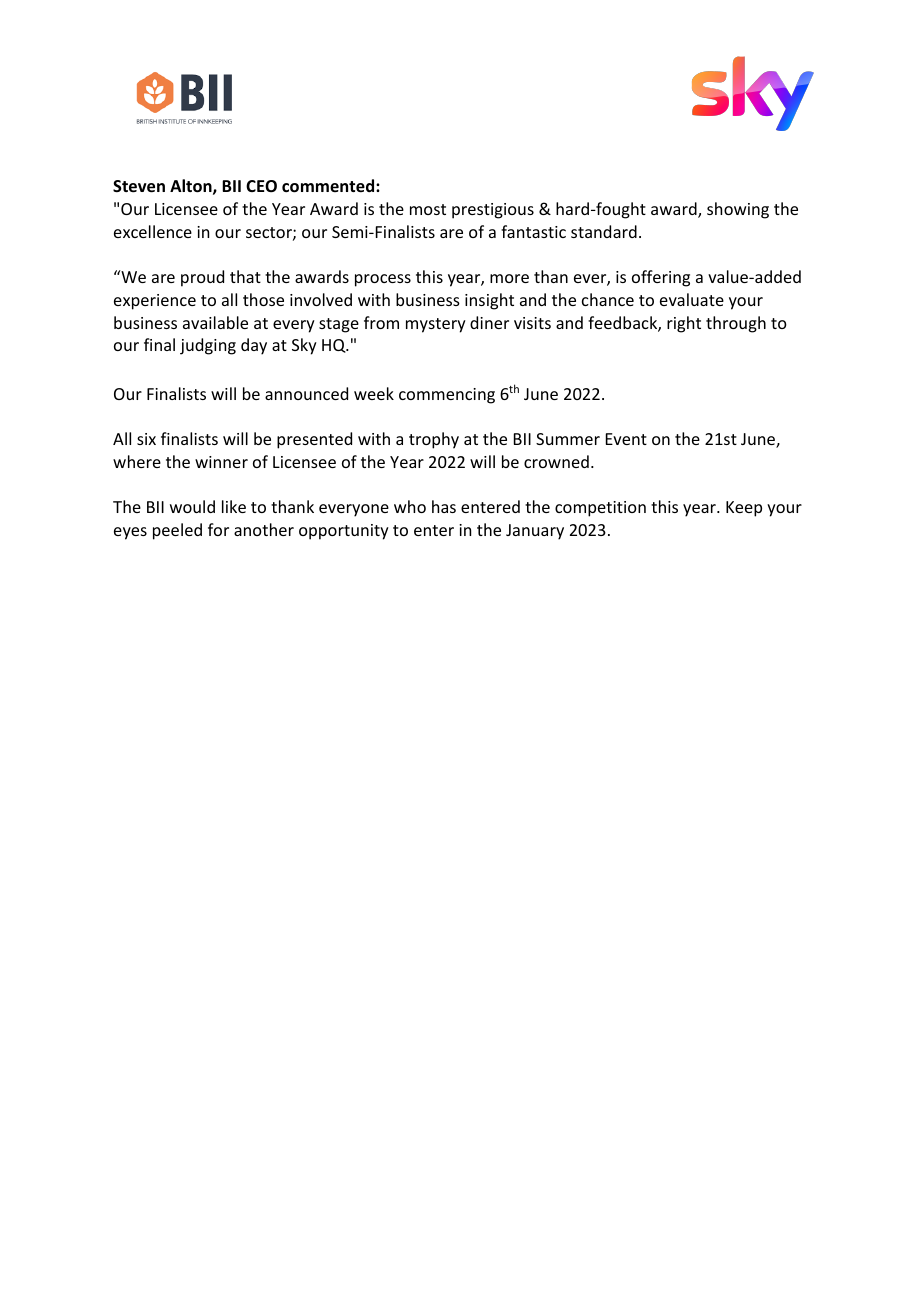 The image size is (924, 1308). Describe the element at coordinates (436, 325) in the screenshot. I see `mystery` at that location.
